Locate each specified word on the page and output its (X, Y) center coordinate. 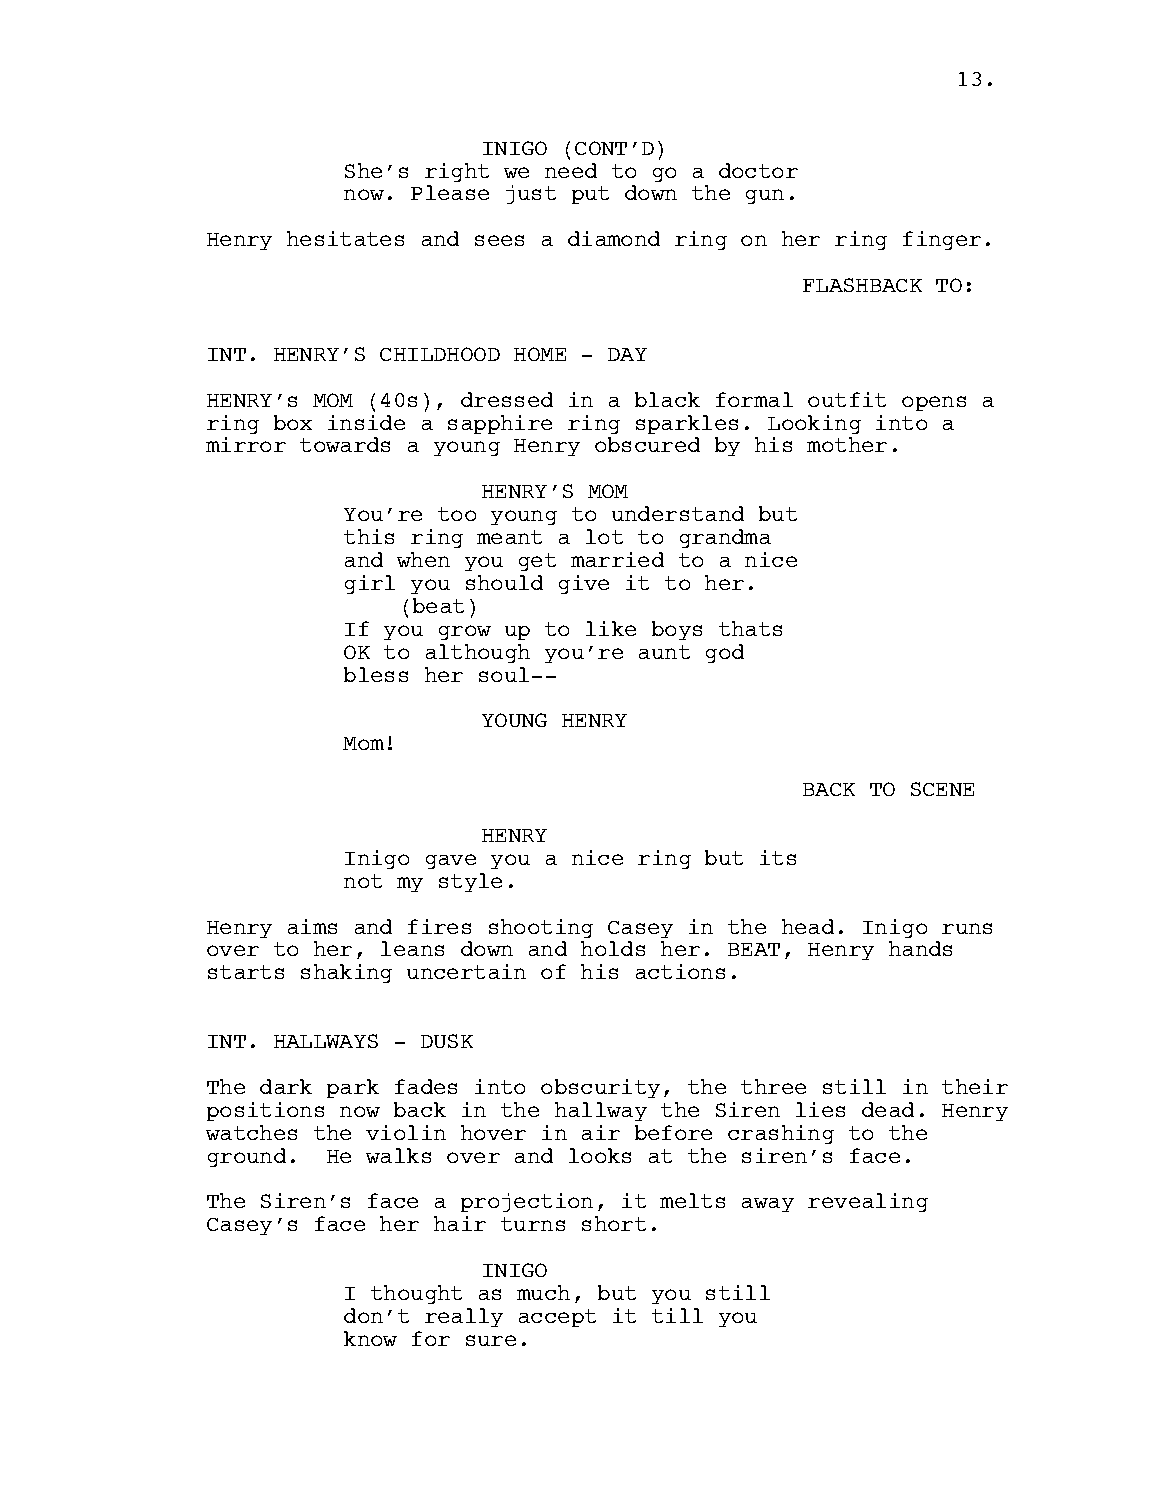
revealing (868, 1202)
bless (376, 674)
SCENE (942, 789)
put (590, 195)
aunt (664, 652)
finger (942, 240)
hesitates (345, 238)
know (370, 1338)
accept (557, 1318)
